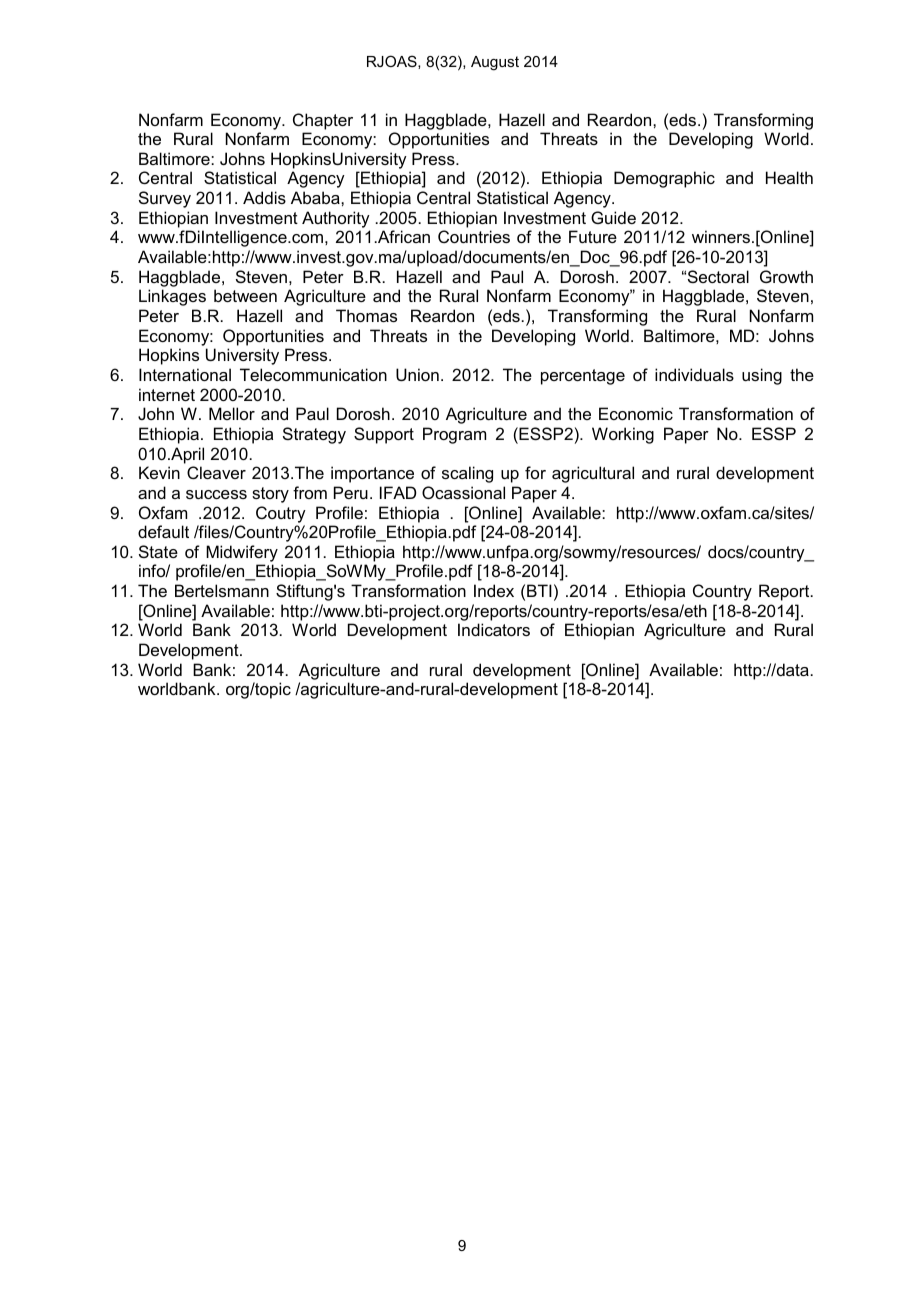 The width and height of the screenshot is (924, 1308). What do you see at coordinates (323, 121) in the screenshot?
I see `Chapter` at bounding box center [323, 121].
